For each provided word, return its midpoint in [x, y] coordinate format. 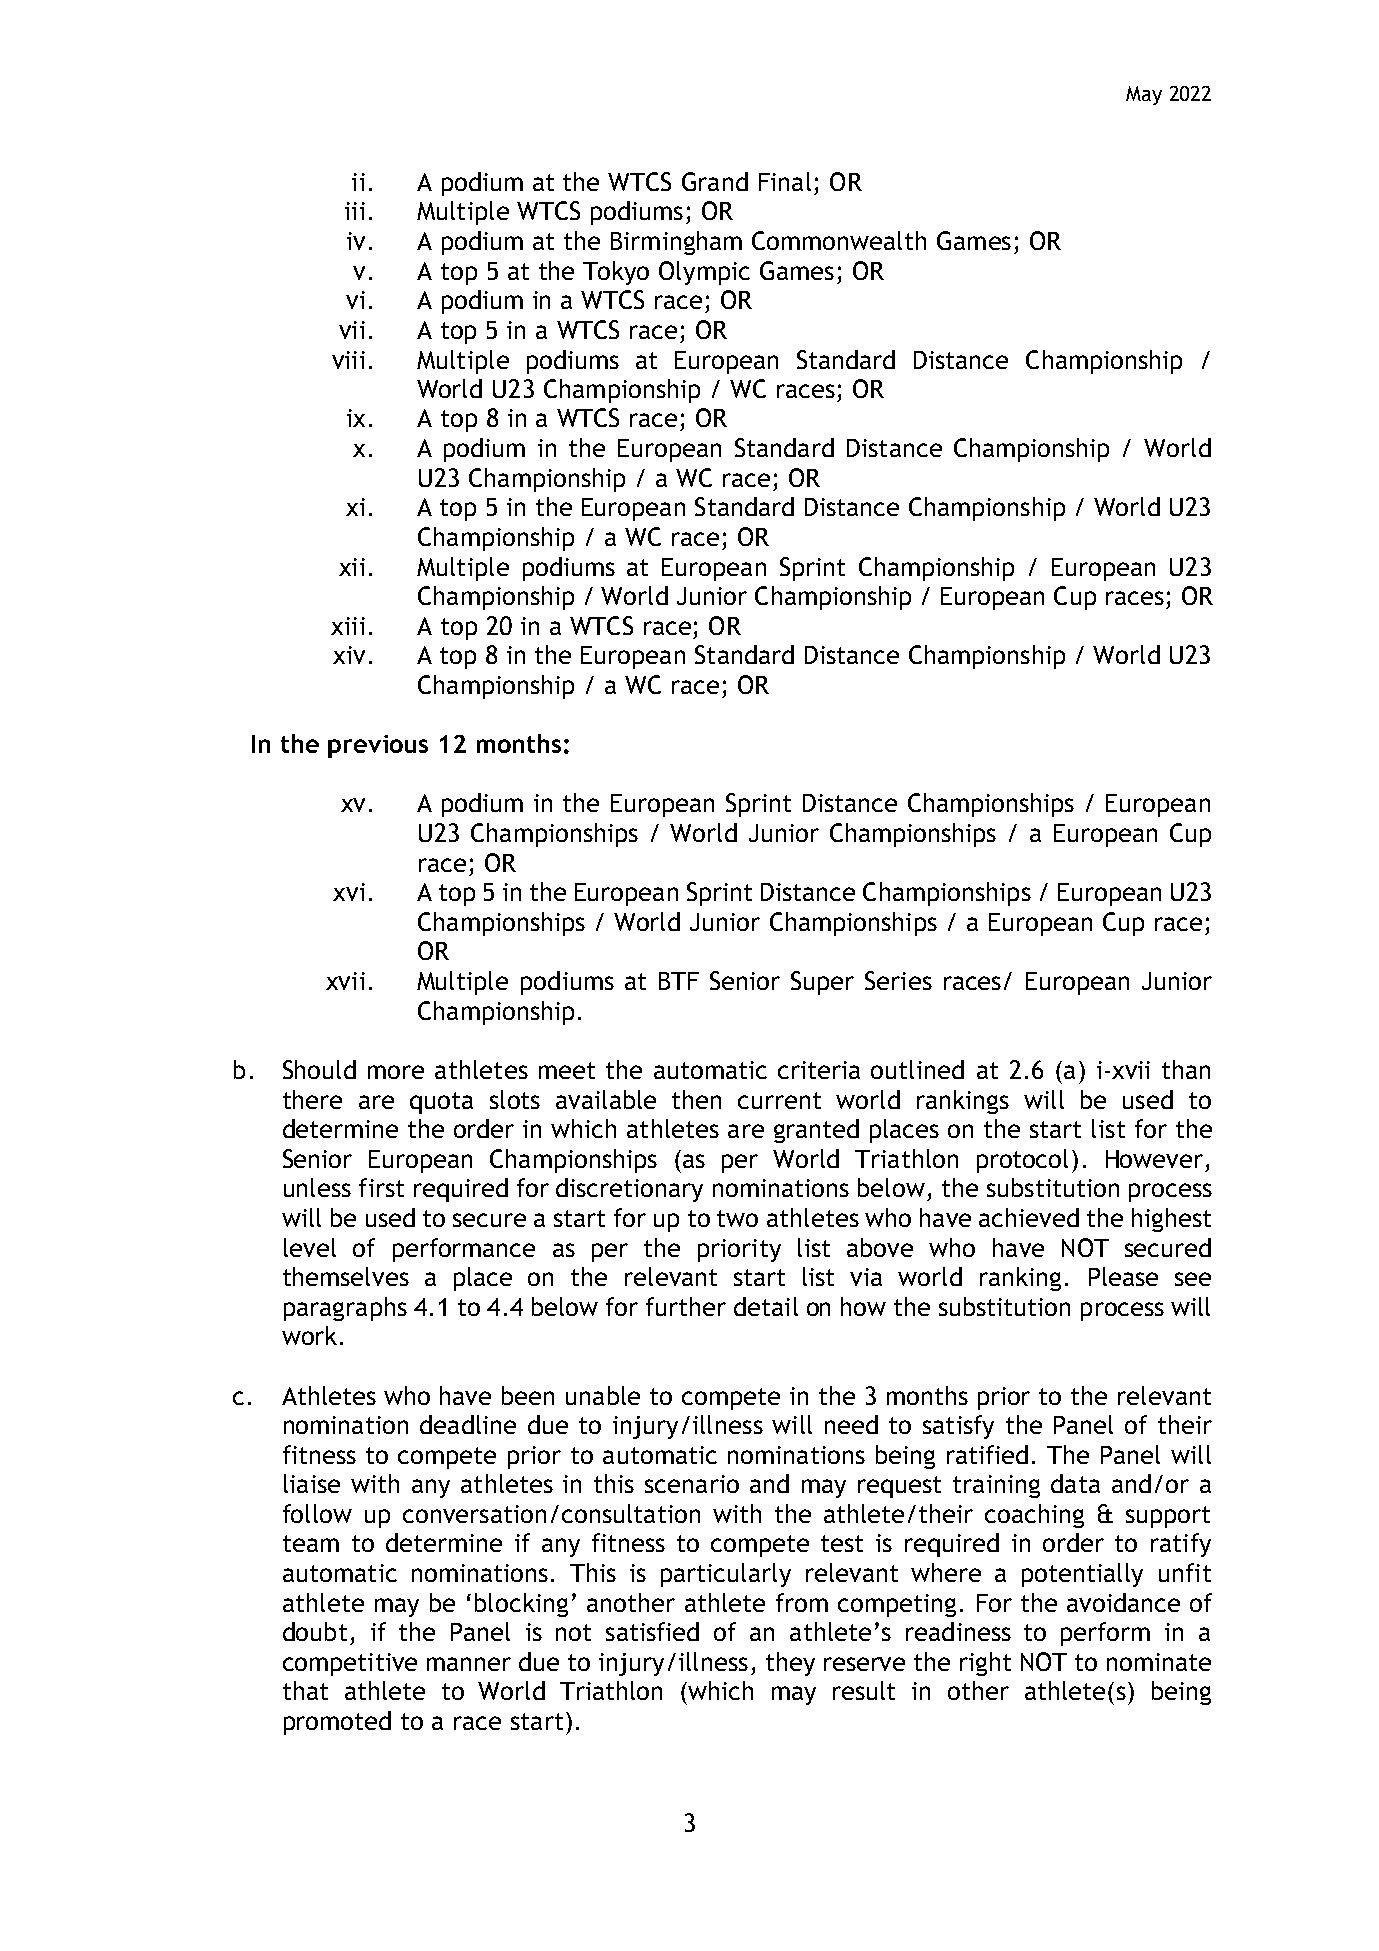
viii [348, 360]
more [396, 1072]
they [790, 1664]
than [1186, 1069]
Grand [715, 181]
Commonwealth [839, 240]
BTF [679, 981]
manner [469, 1664]
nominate [1159, 1662]
